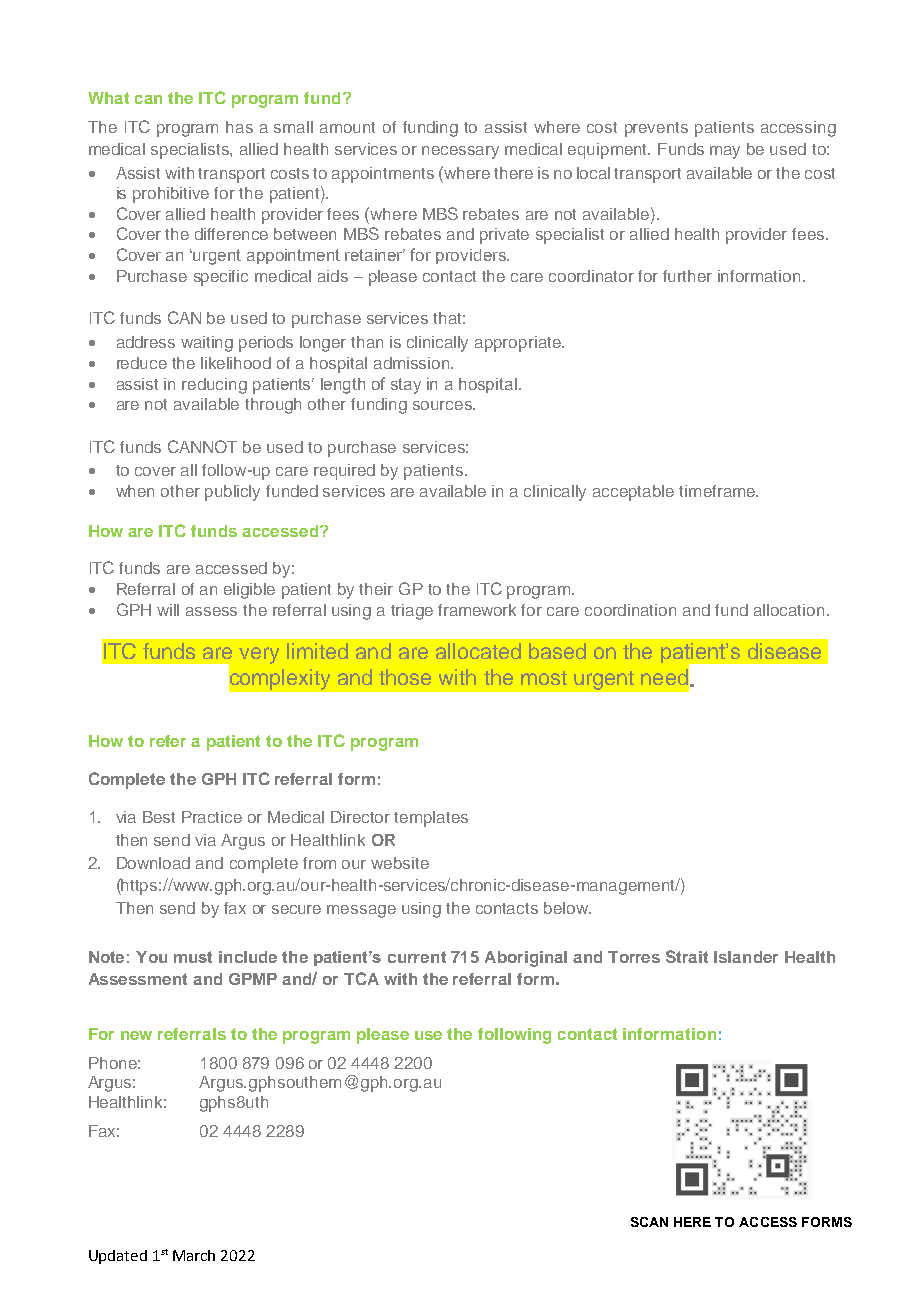  I want to click on framework, so click(477, 610).
